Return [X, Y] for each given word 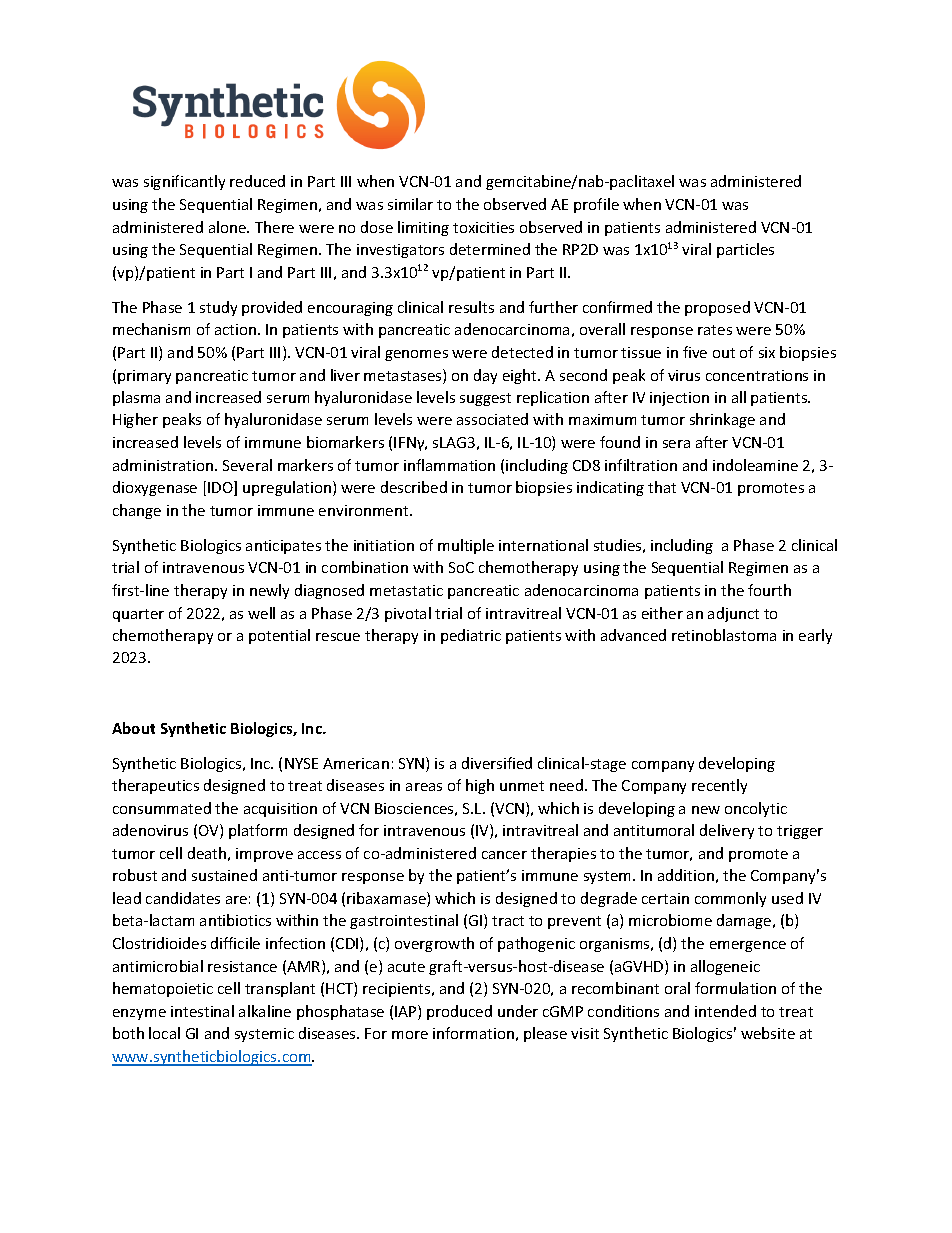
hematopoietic [163, 989]
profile [596, 205]
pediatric [471, 636]
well [261, 613]
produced [459, 1012]
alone [229, 227]
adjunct [733, 614]
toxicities [483, 227]
